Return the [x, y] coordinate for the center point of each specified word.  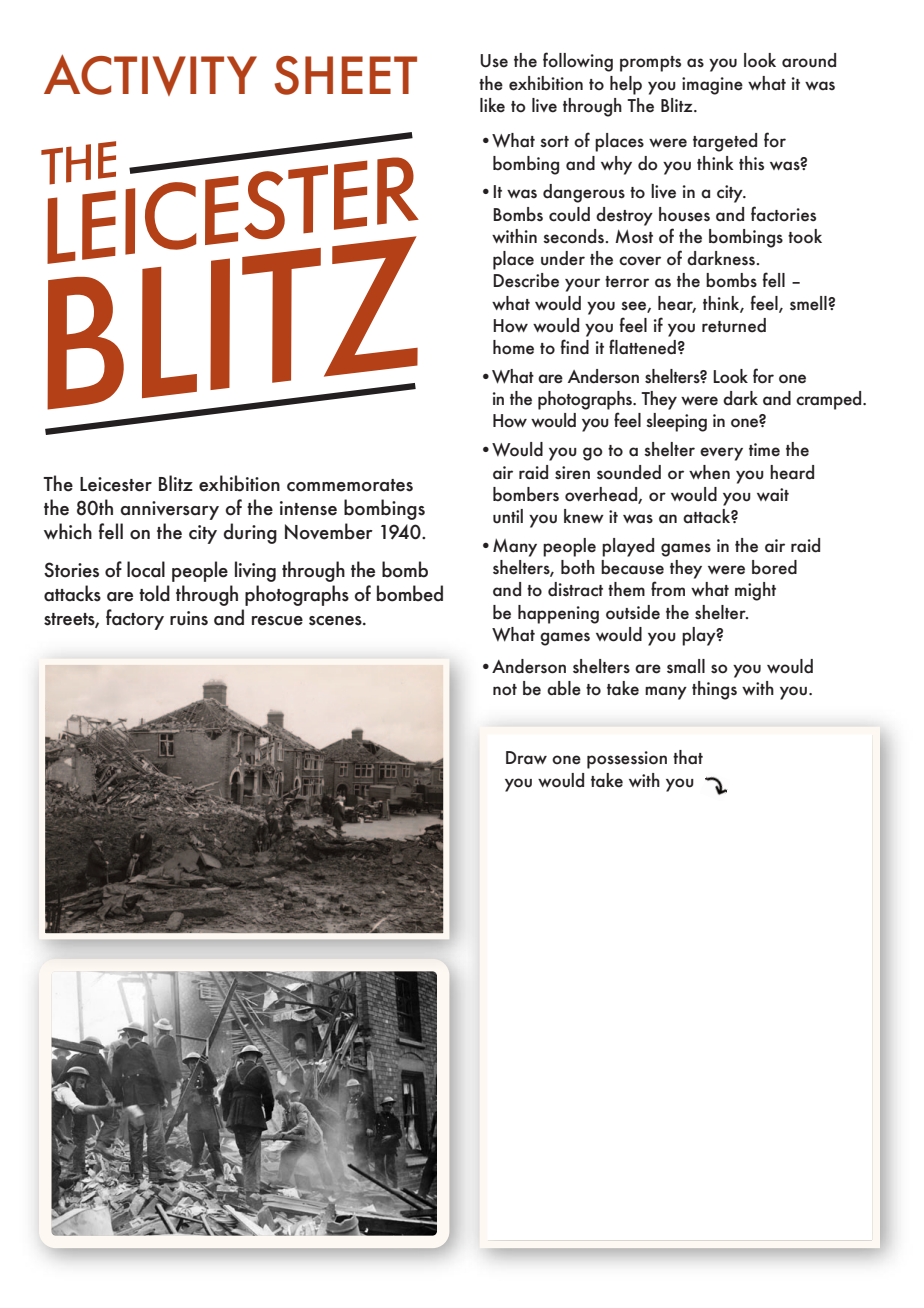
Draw [526, 757]
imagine [712, 86]
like [492, 105]
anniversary [169, 510]
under [563, 258]
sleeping [676, 422]
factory [135, 619]
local [146, 569]
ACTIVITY [150, 75]
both [578, 567]
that [688, 757]
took [805, 236]
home [513, 347]
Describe [526, 280]
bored [774, 567]
